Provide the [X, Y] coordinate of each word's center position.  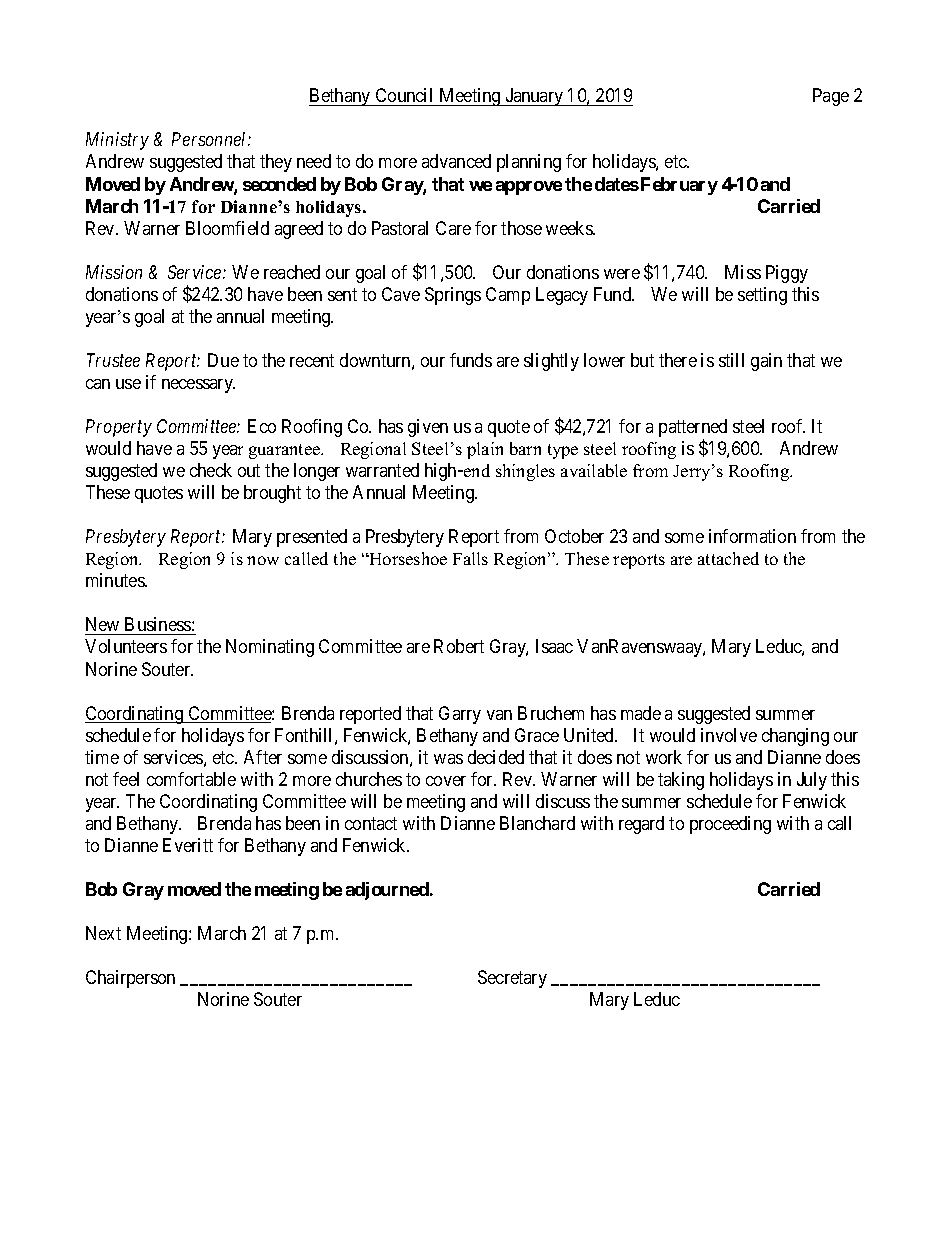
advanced [456, 161]
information [752, 536]
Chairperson [130, 979]
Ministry [117, 141]
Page [831, 97]
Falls [470, 558]
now [263, 560]
